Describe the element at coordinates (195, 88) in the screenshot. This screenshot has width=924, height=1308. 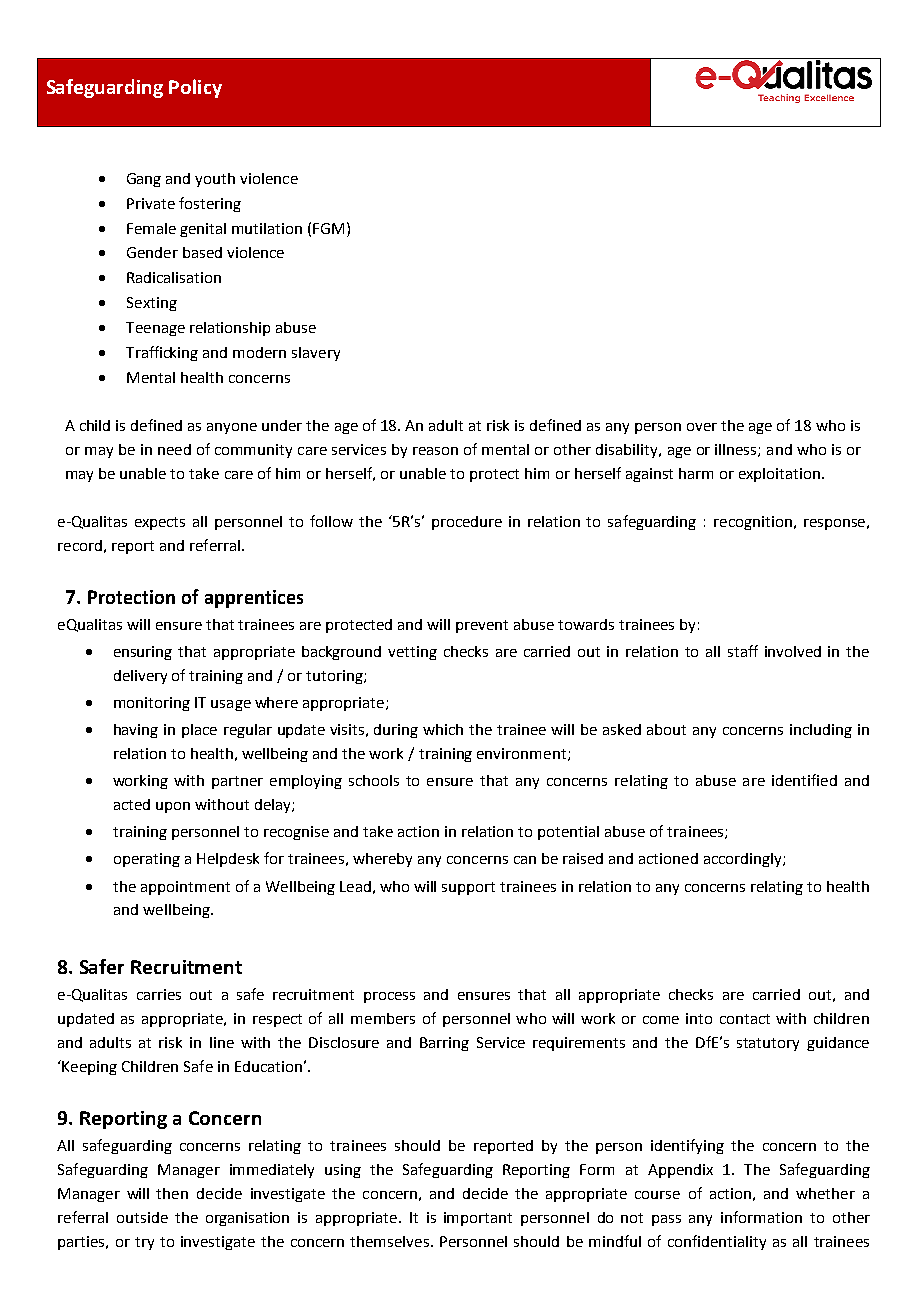
I see `Policy` at that location.
